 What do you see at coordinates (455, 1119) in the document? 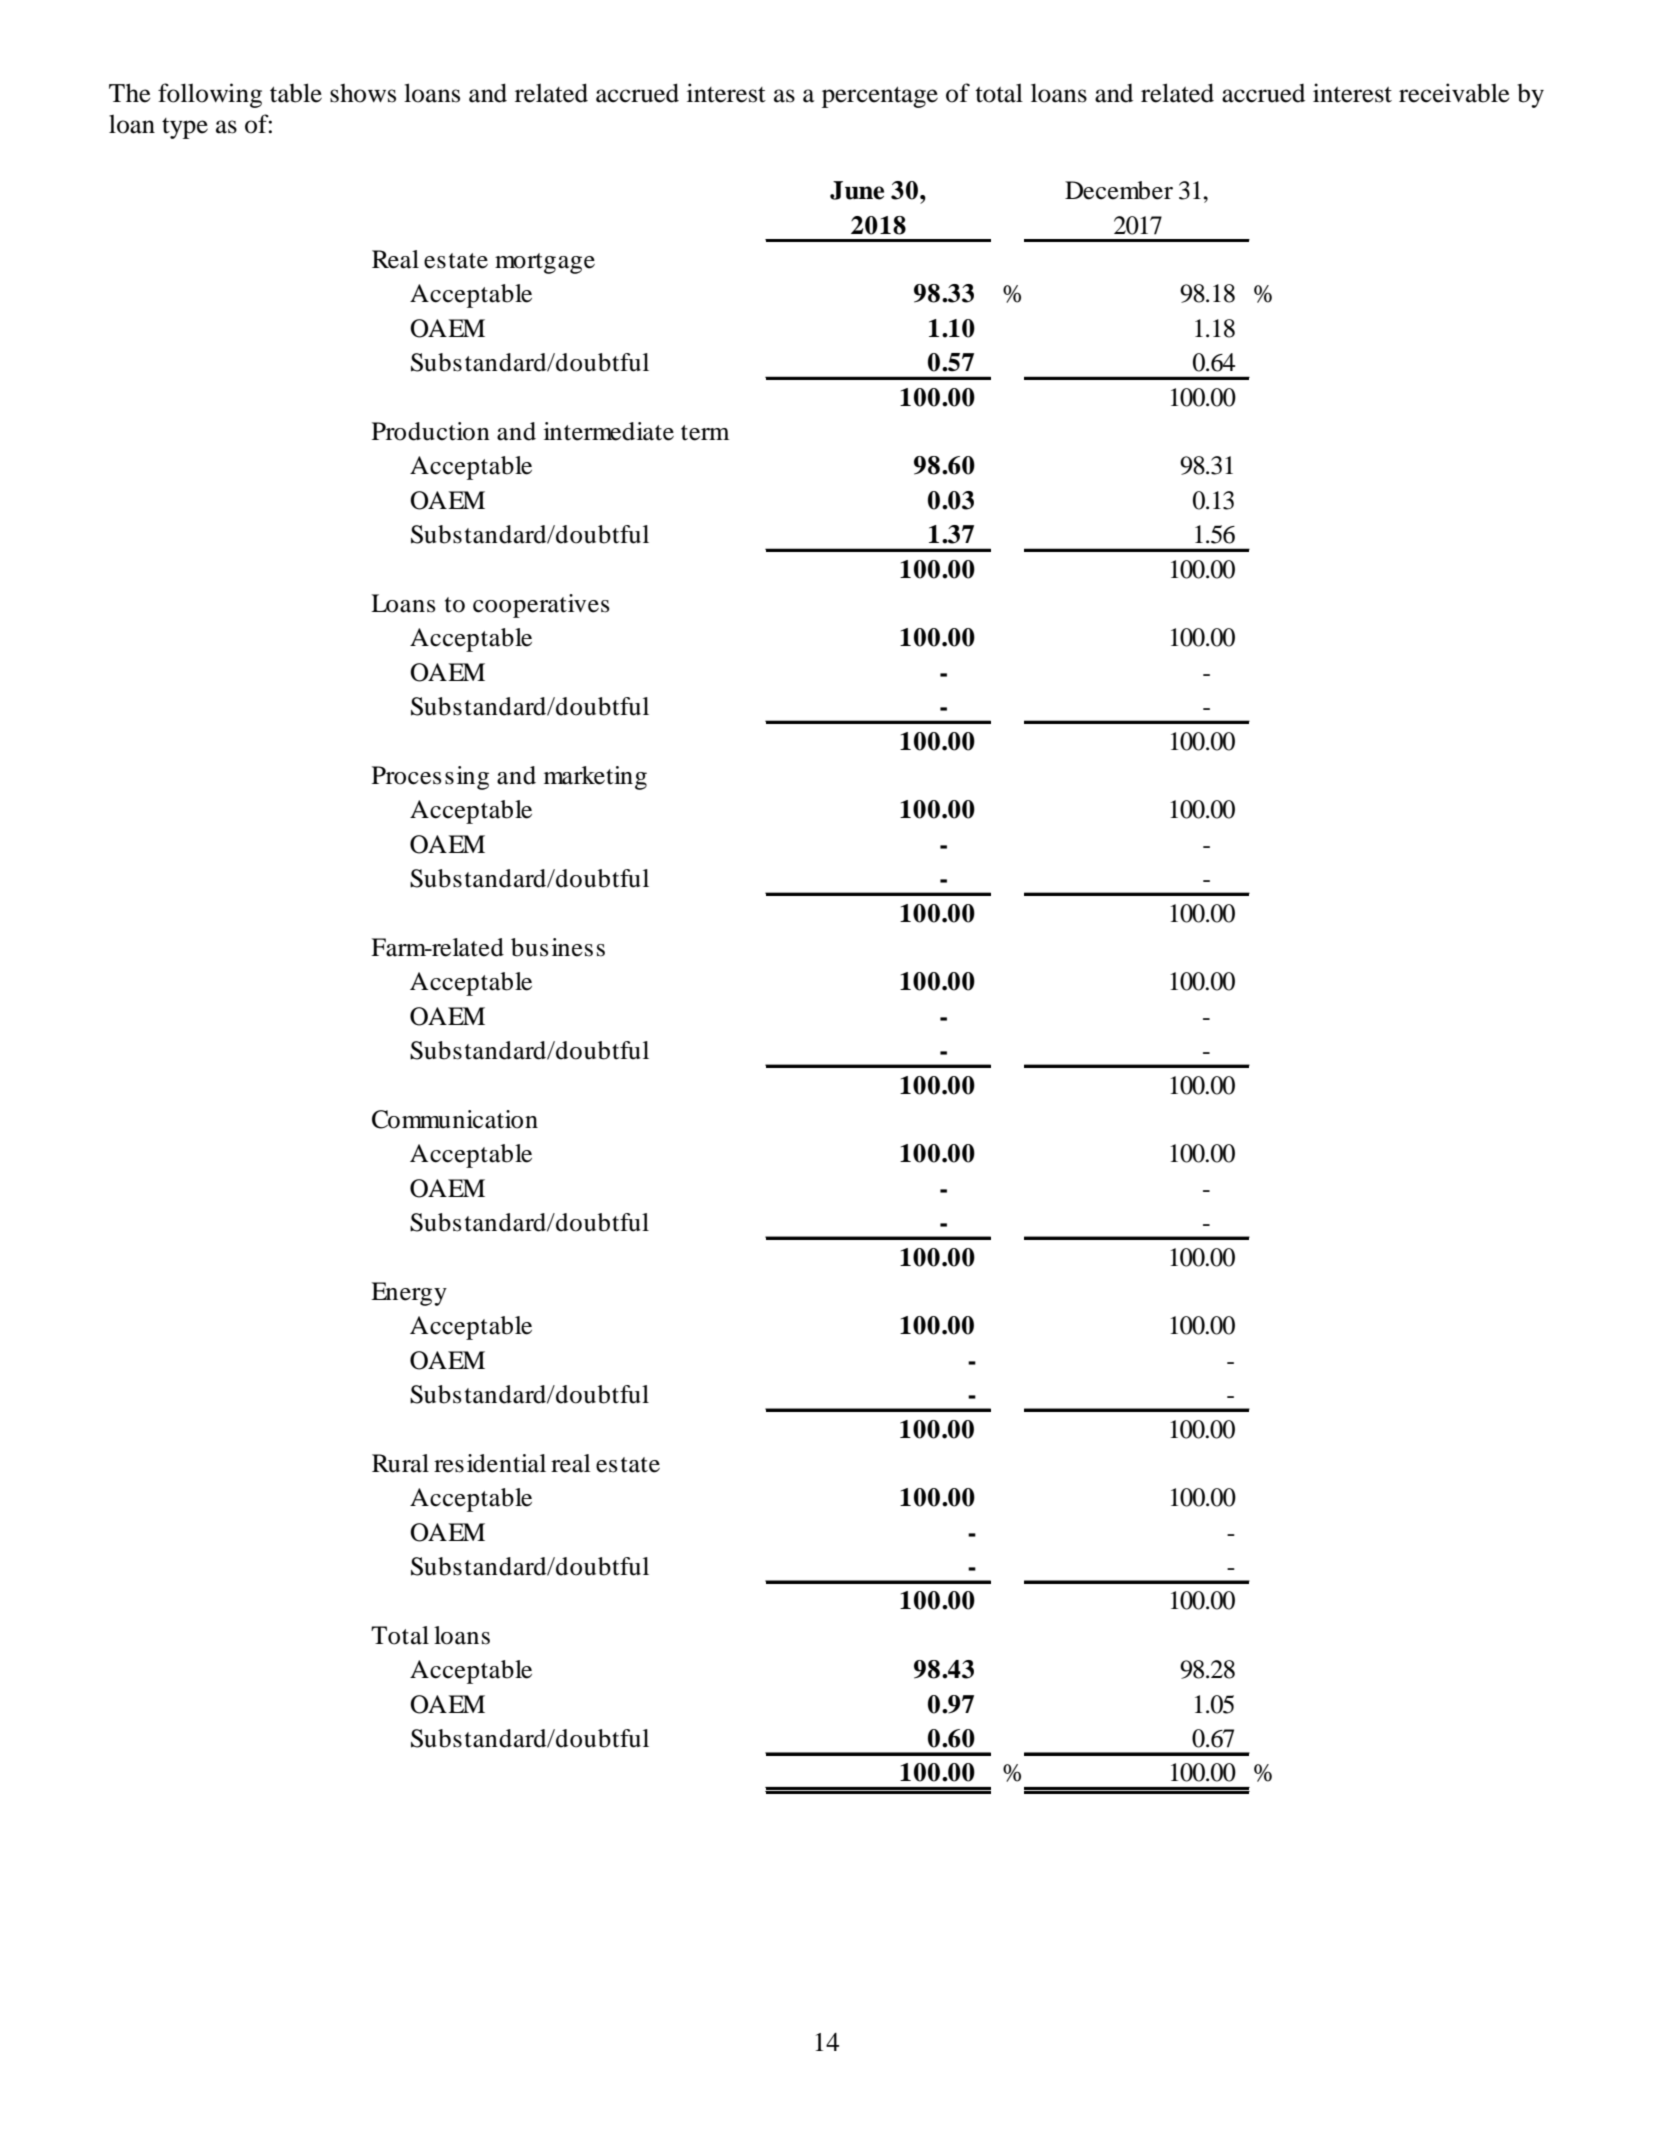
I see `Communication` at bounding box center [455, 1119].
